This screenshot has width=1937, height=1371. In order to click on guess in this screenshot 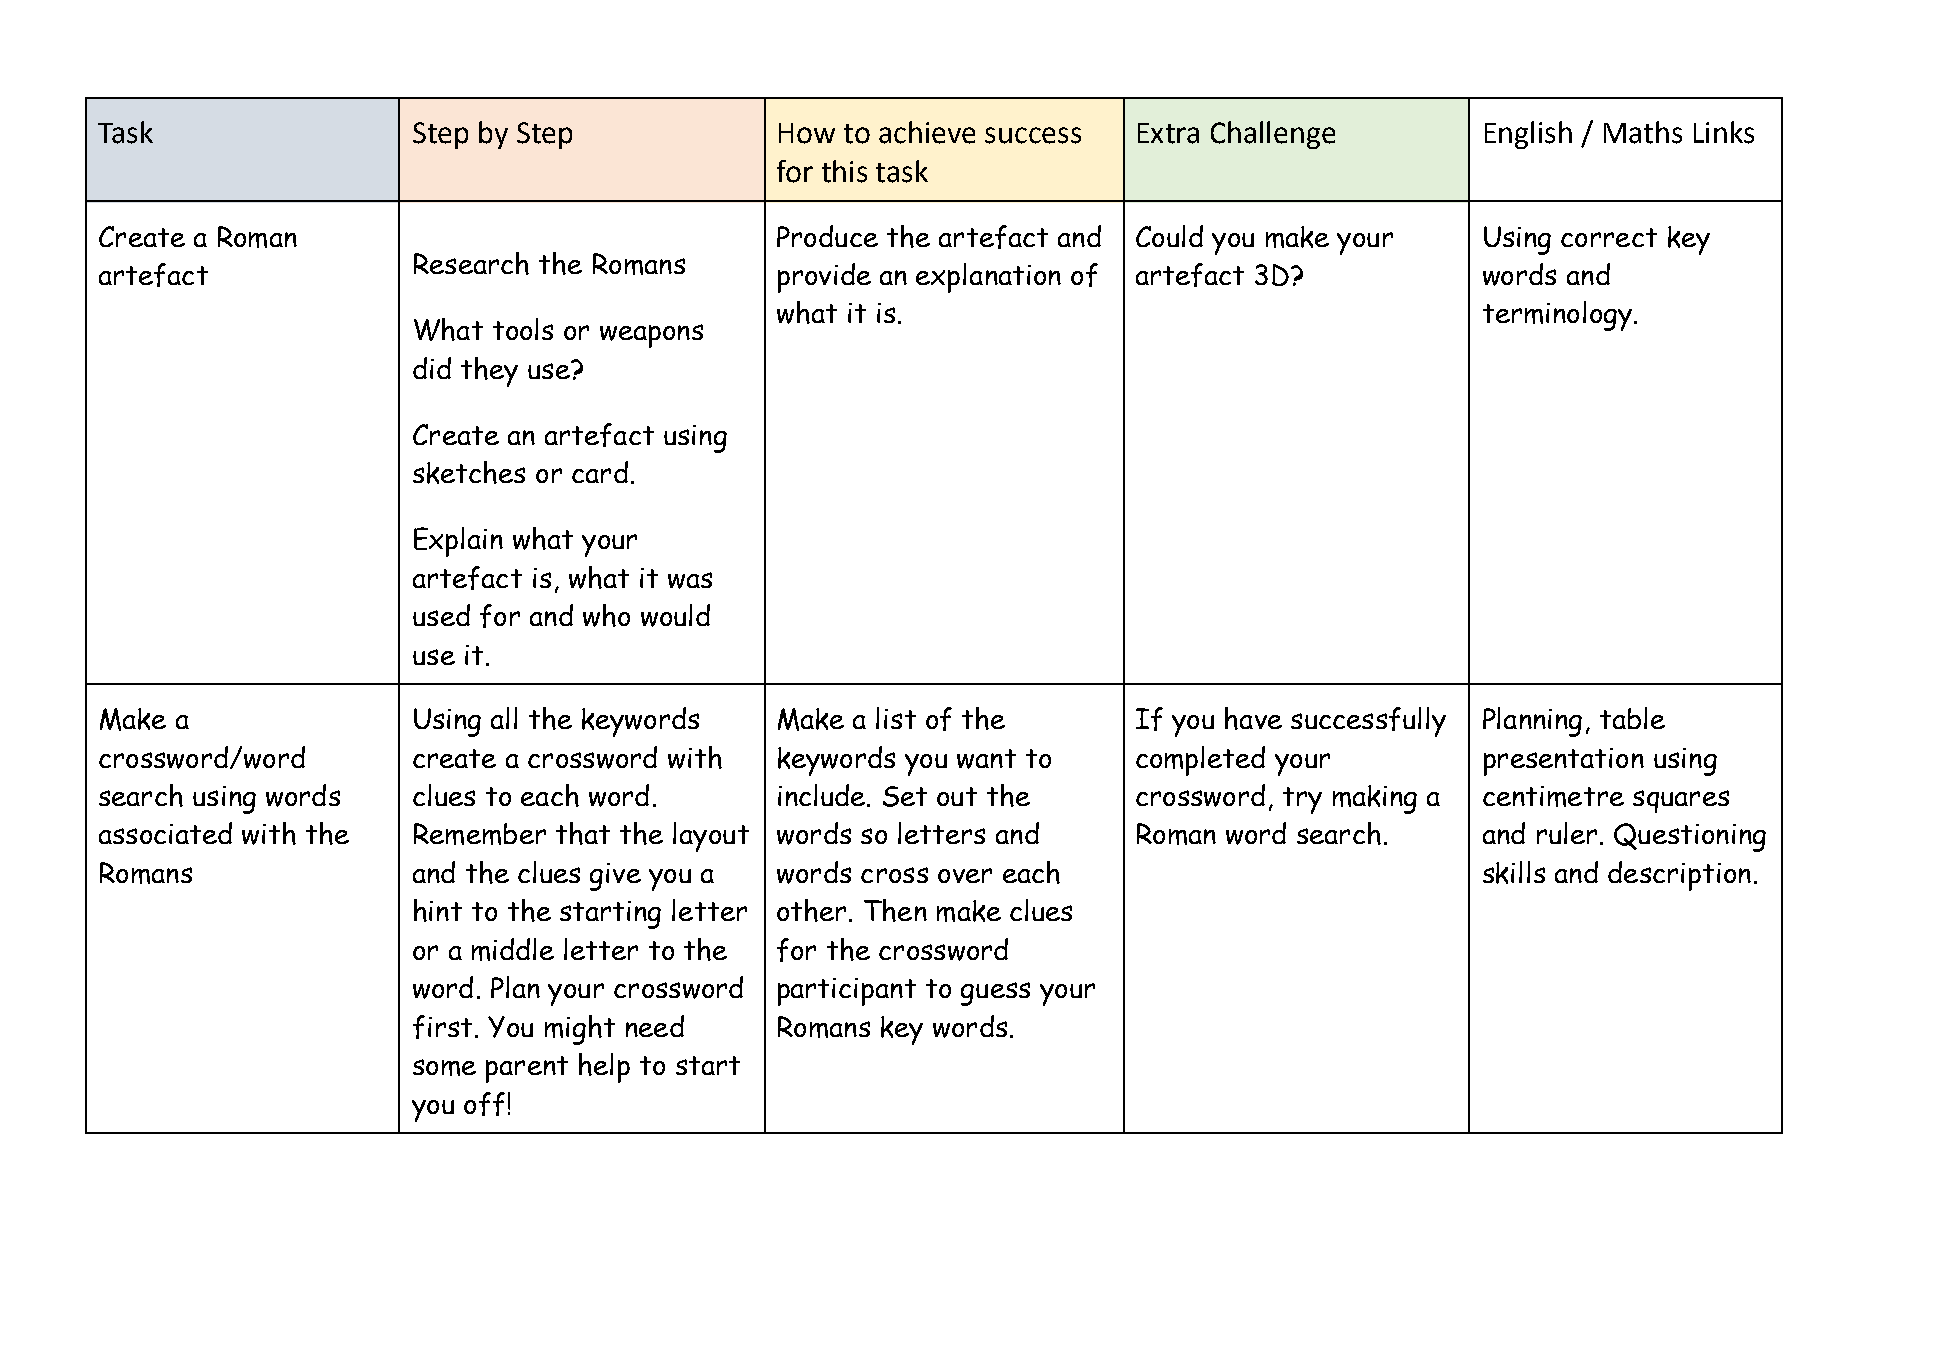, I will do `click(995, 994)`.
